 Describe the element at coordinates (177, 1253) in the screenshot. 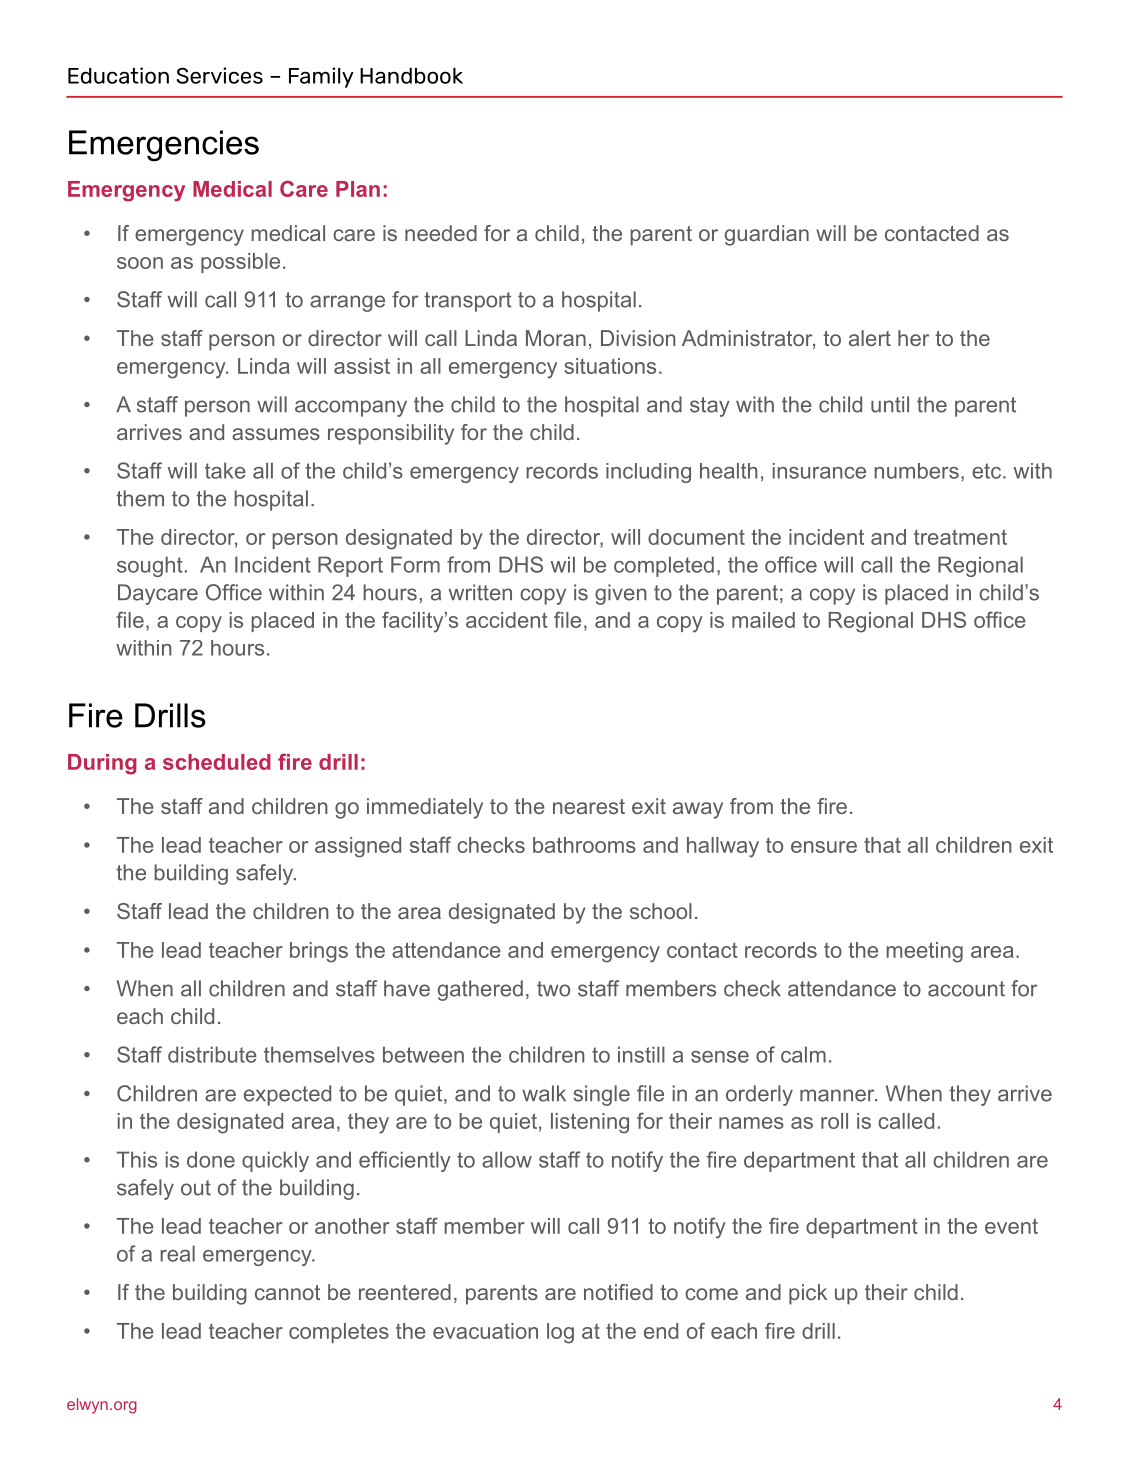

I see `real` at that location.
